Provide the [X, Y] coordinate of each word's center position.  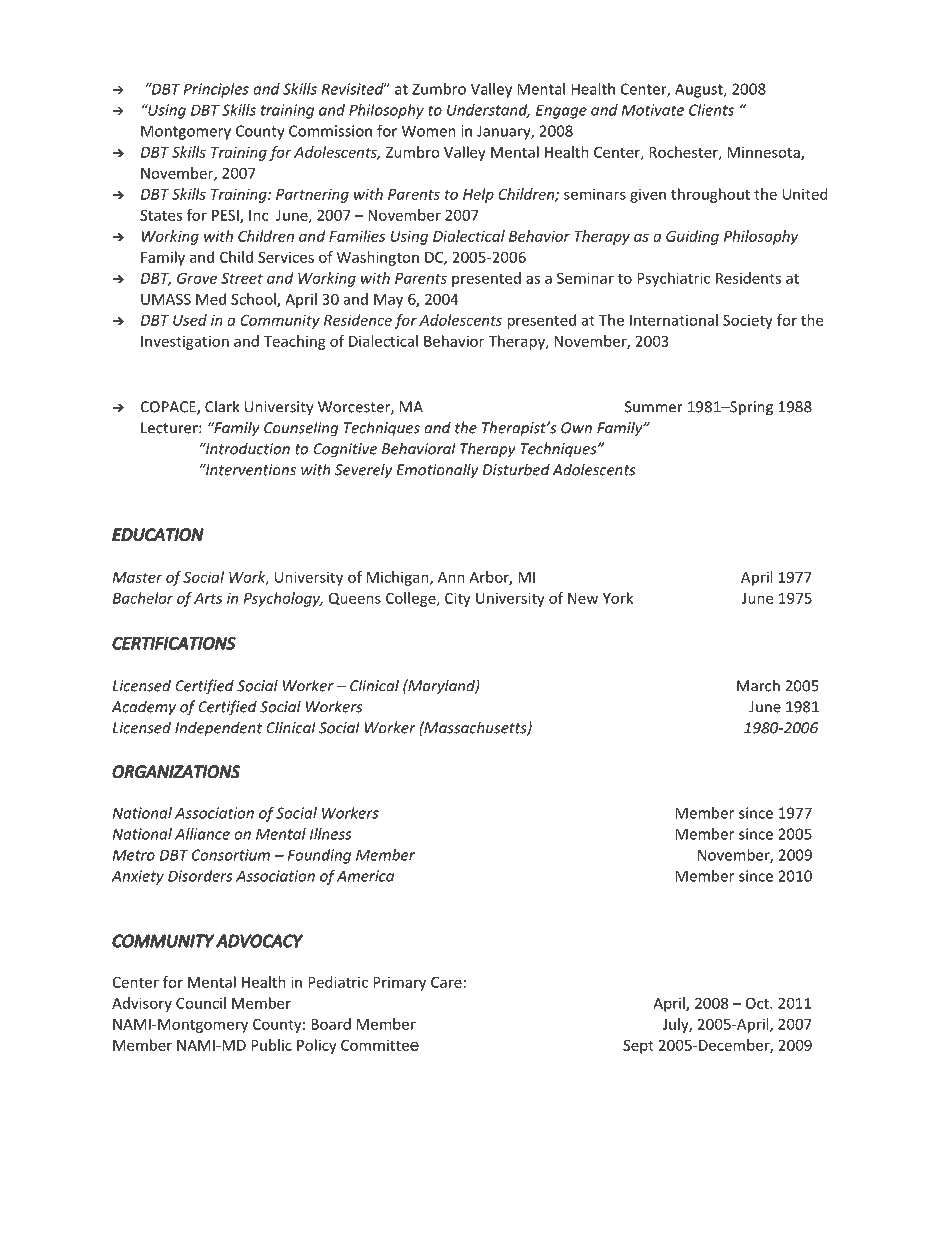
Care [446, 982]
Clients [711, 110]
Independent [218, 729]
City [458, 599]
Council [201, 1003]
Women [429, 131]
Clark [222, 406]
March [758, 685]
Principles [216, 90]
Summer [654, 407]
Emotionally [437, 471]
